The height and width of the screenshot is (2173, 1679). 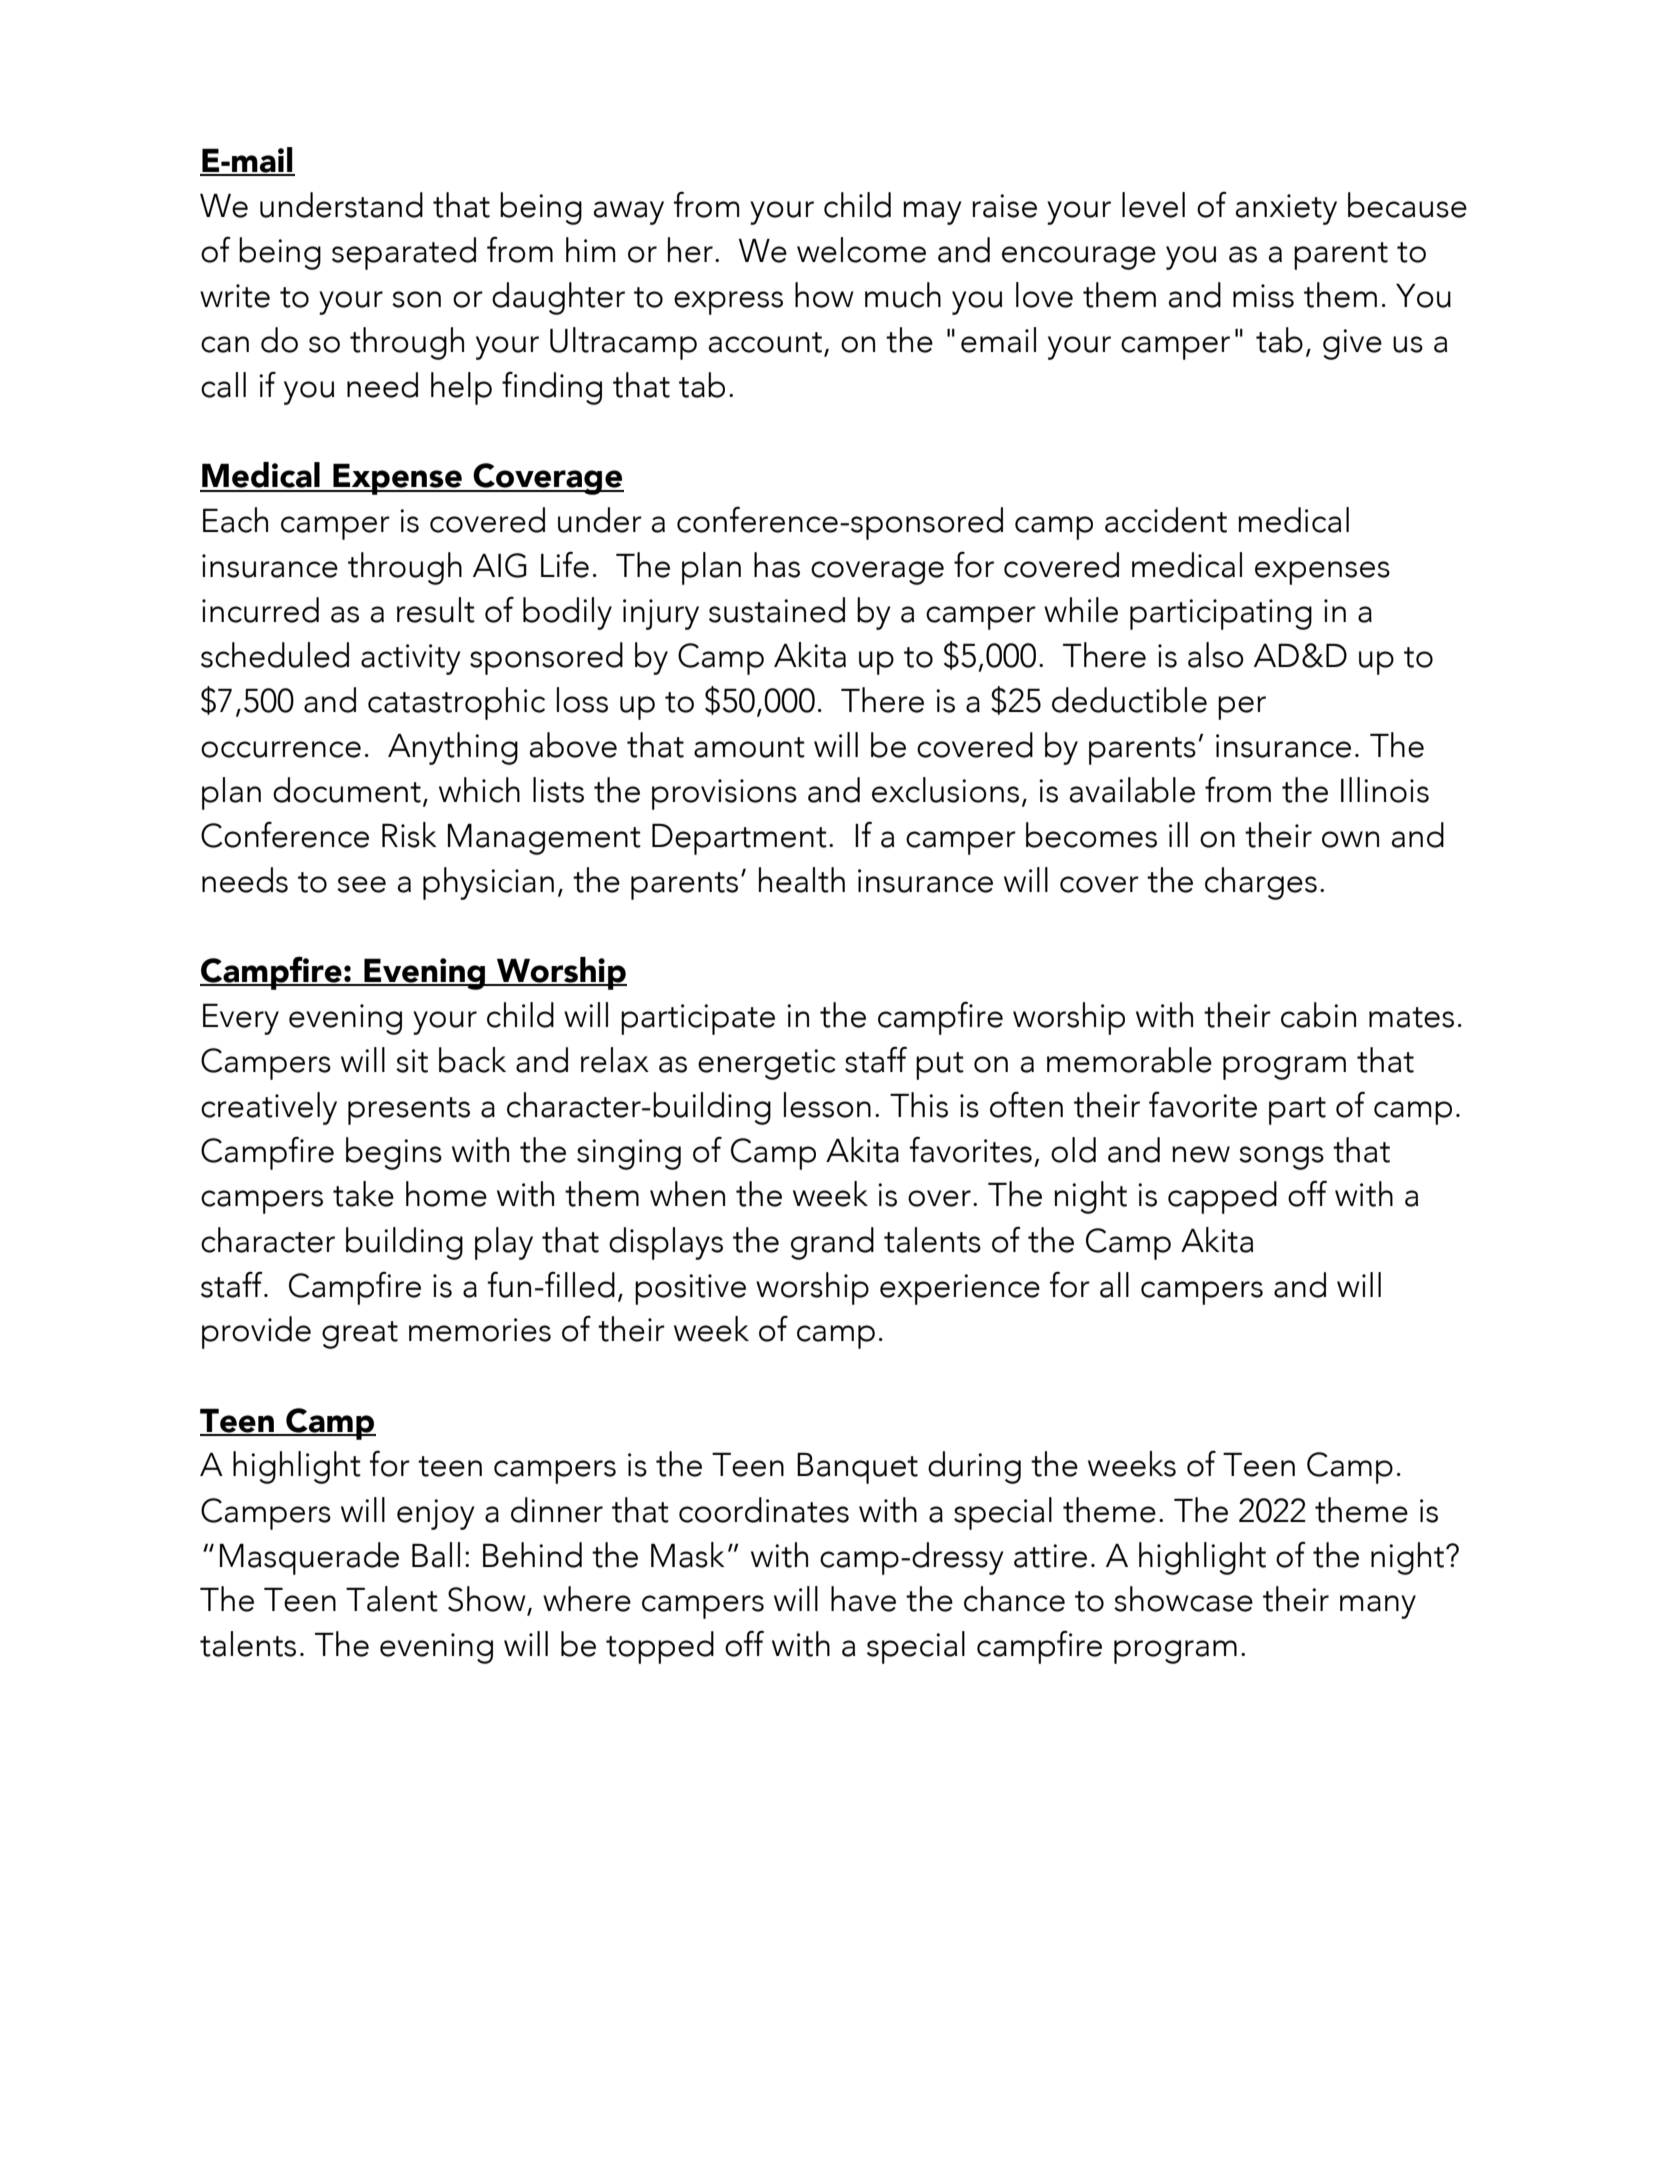 What do you see at coordinates (404, 253) in the screenshot?
I see `separated` at bounding box center [404, 253].
